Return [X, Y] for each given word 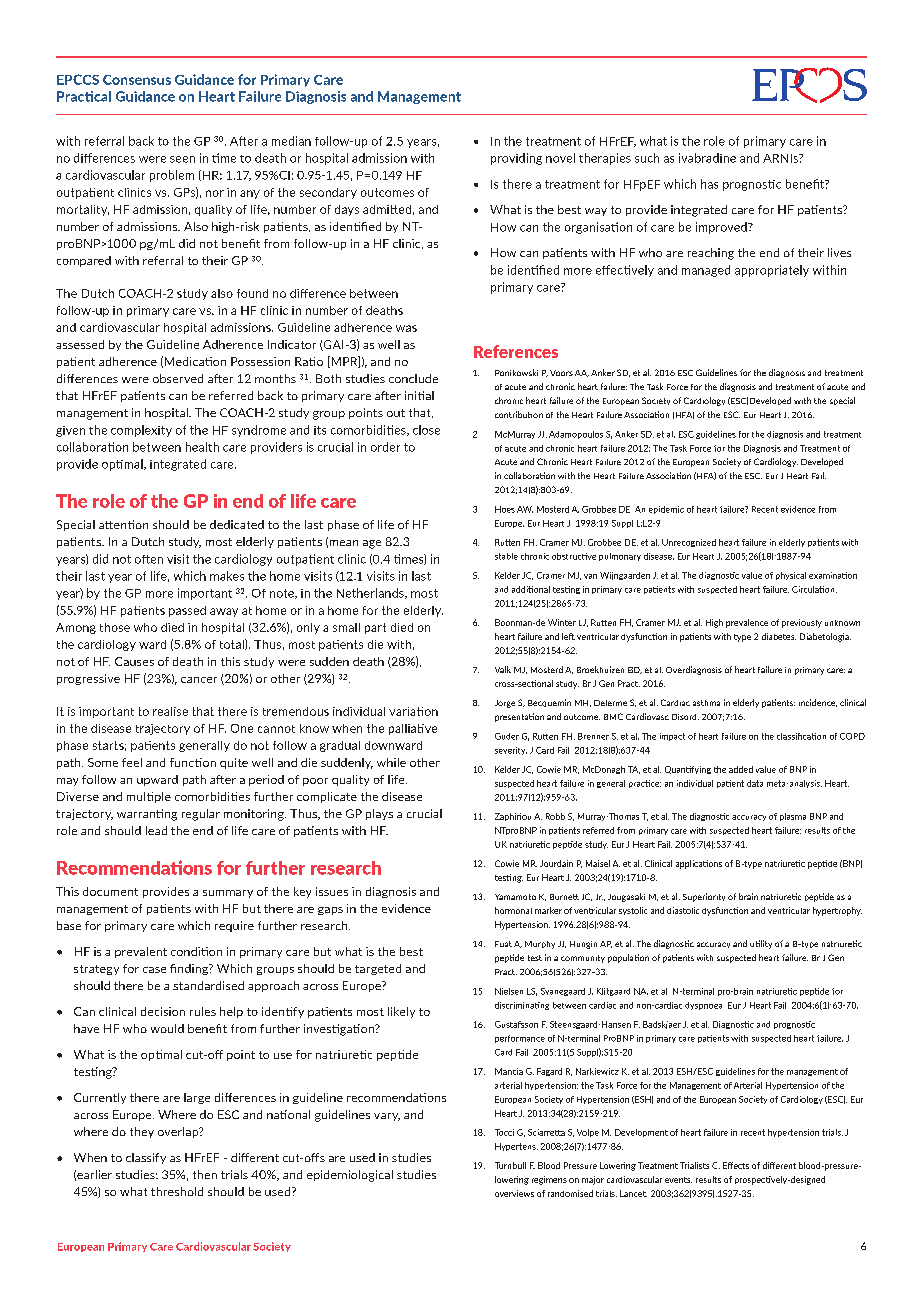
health [202, 447]
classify [146, 1158]
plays [379, 814]
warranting [147, 815]
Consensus [137, 80]
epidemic [666, 510]
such [647, 158]
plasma [793, 817]
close [426, 430]
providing [516, 159]
